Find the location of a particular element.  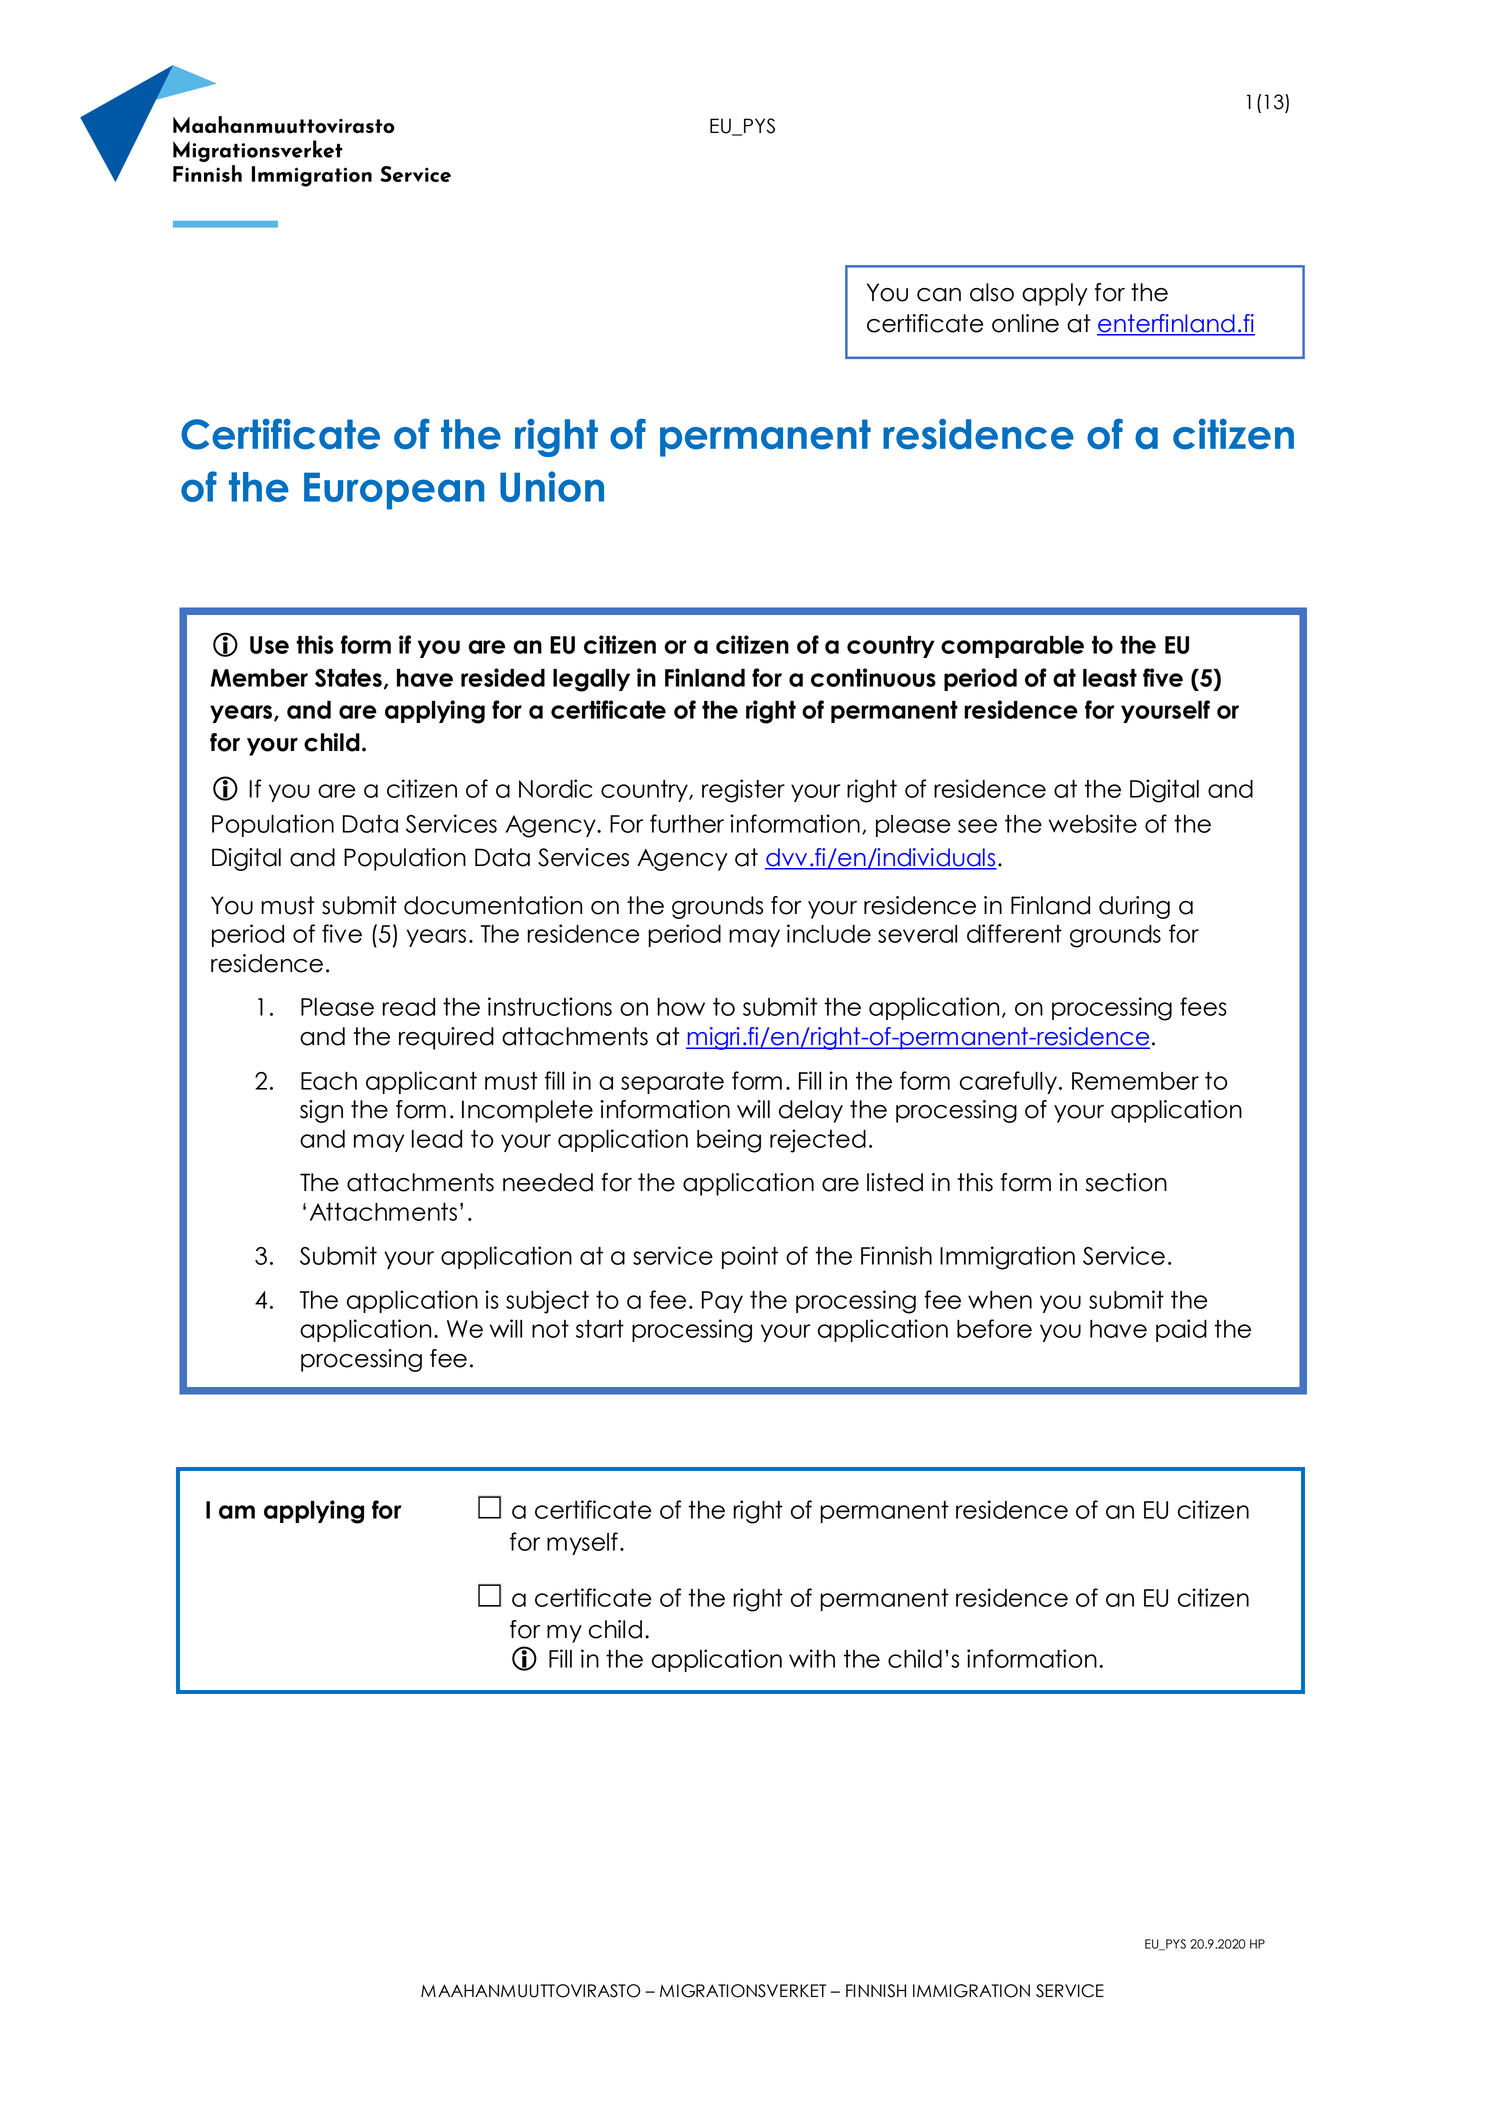

paid is located at coordinates (1181, 1330).
